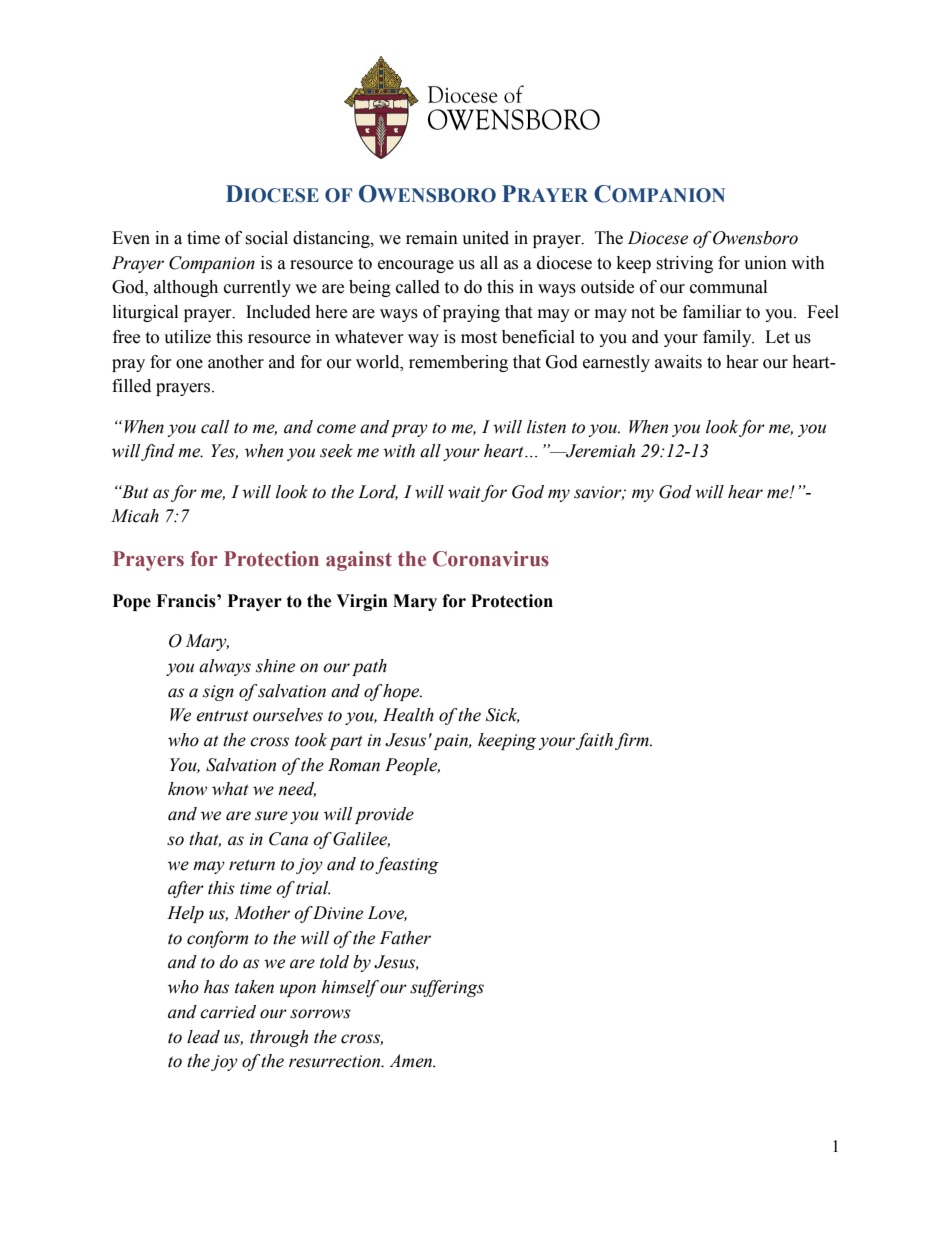 This screenshot has width=952, height=1233. Describe the element at coordinates (765, 263) in the screenshot. I see `union` at that location.
